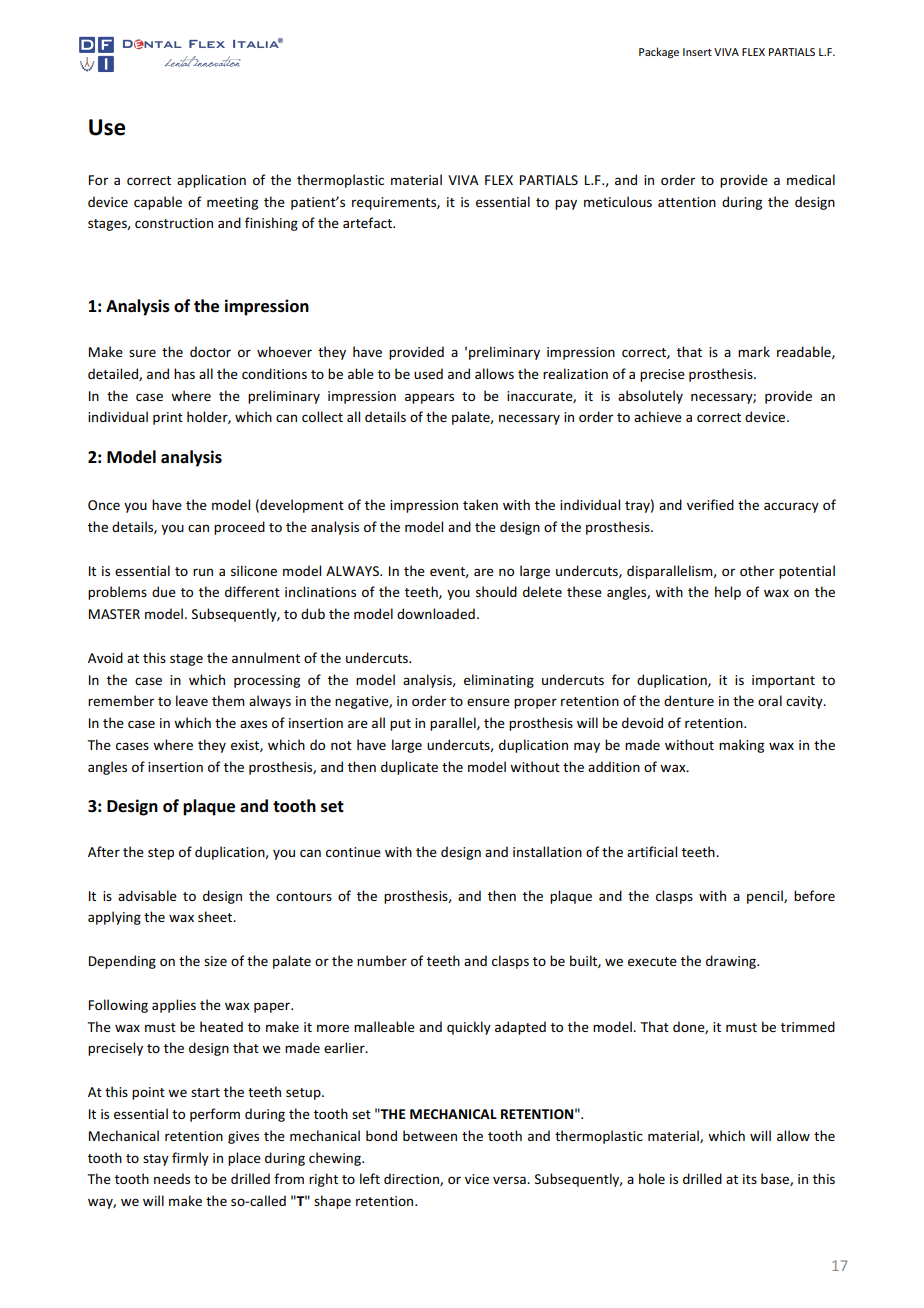 Image resolution: width=924 pixels, height=1308 pixels. What do you see at coordinates (211, 181) in the page?
I see `application` at bounding box center [211, 181].
